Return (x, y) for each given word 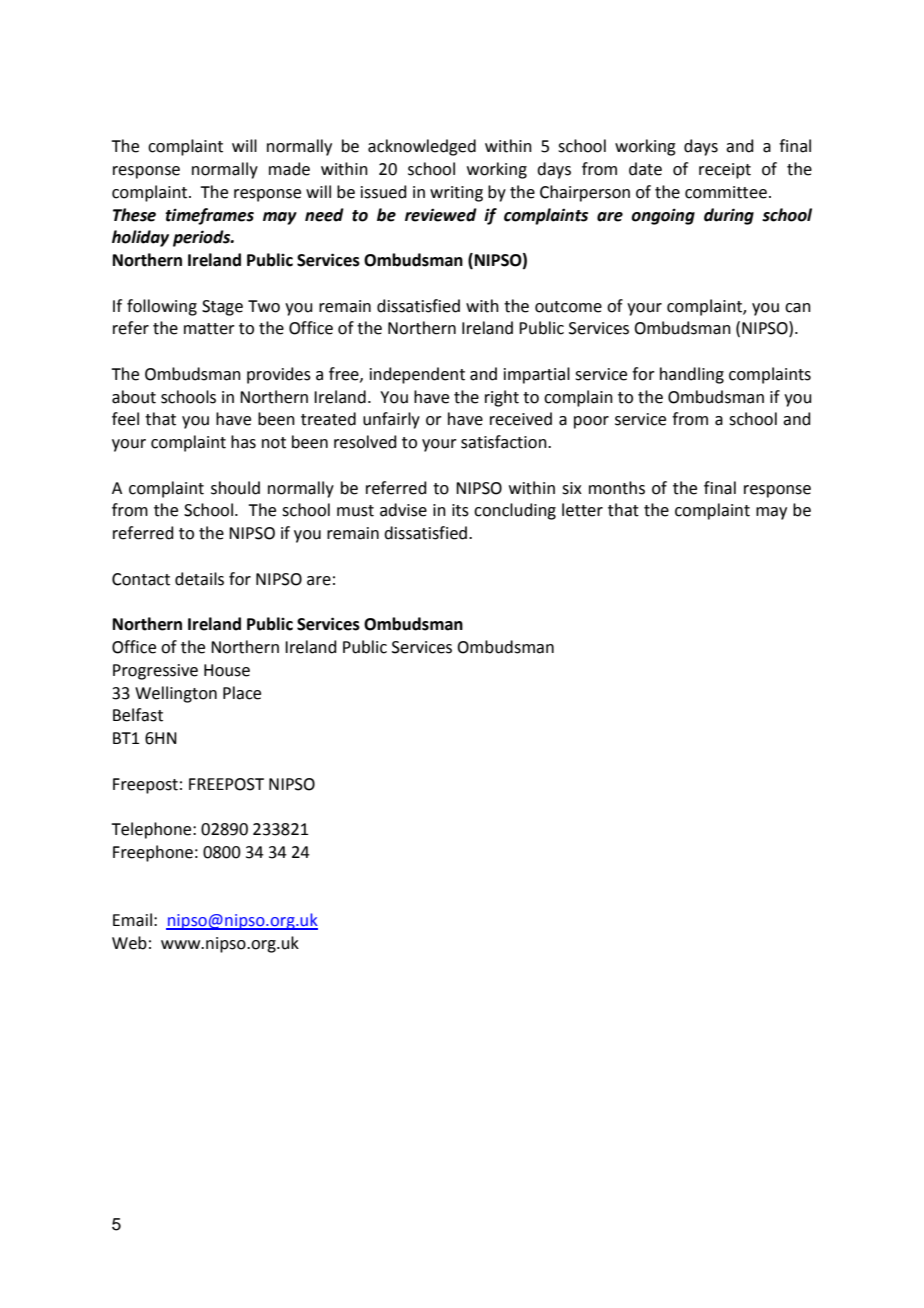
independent (417, 375)
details (199, 579)
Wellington (176, 694)
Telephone (152, 830)
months (617, 488)
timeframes (209, 216)
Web (129, 943)
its (460, 510)
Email (132, 920)
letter (582, 510)
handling (692, 375)
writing (456, 194)
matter (209, 329)
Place (242, 693)
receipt (725, 171)
